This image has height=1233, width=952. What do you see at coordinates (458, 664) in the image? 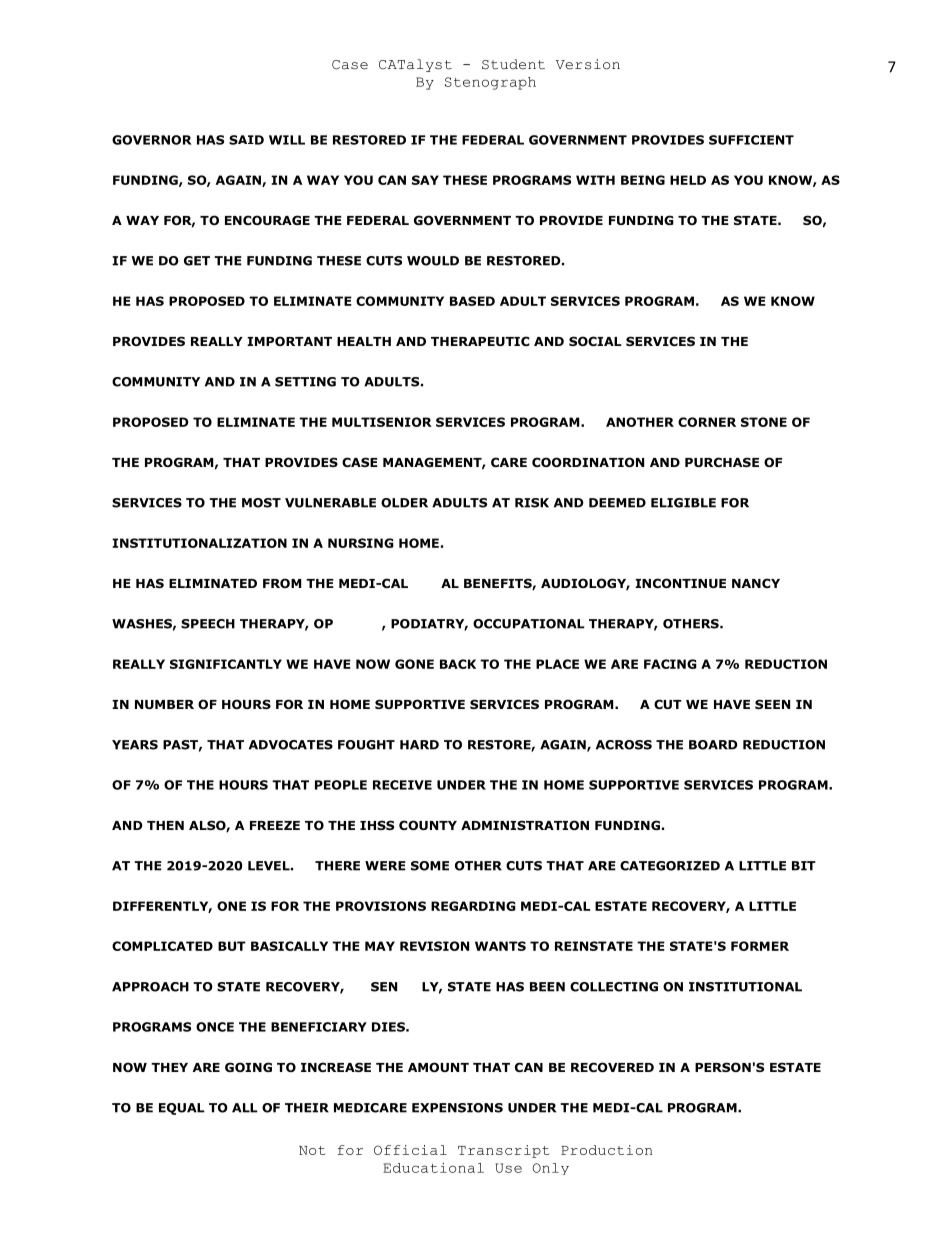
I see `BACK` at bounding box center [458, 664].
